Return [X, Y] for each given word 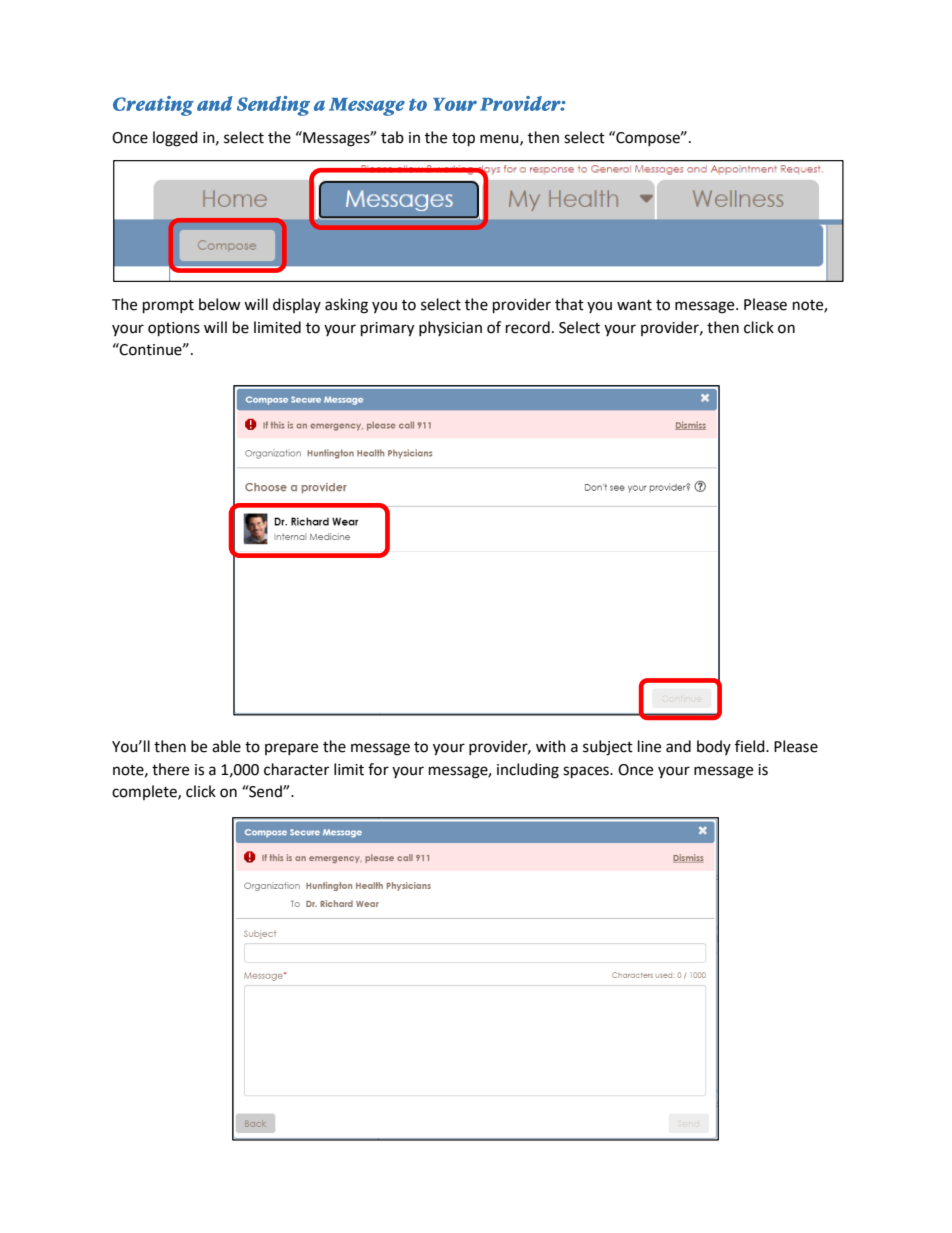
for [378, 769]
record [528, 327]
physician [450, 328]
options [174, 329]
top [463, 140]
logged [175, 139]
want [634, 305]
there [170, 769]
